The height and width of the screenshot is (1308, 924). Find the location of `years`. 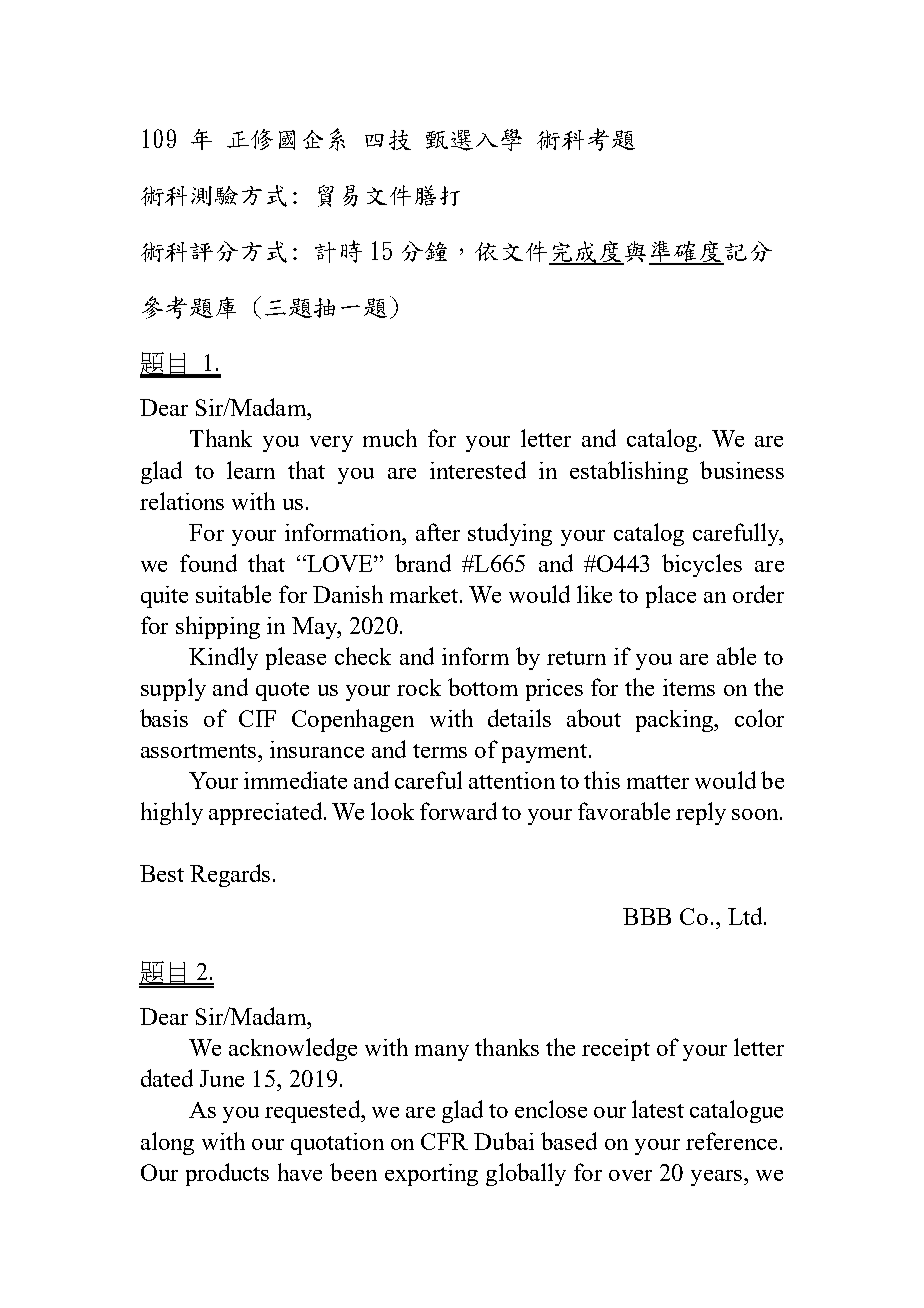

years is located at coordinates (716, 1178).
